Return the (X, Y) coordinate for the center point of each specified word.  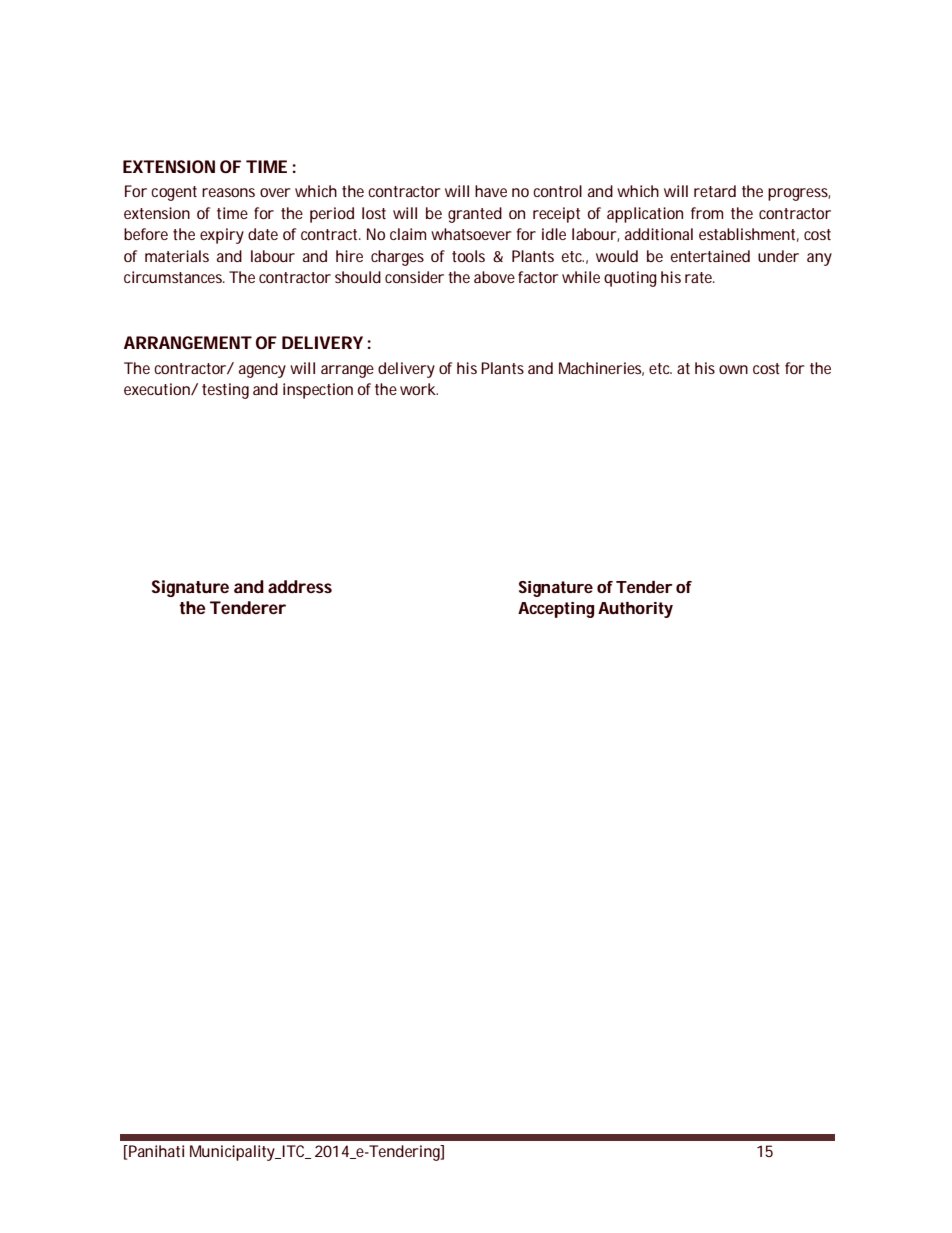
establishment (747, 234)
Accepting (556, 610)
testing (225, 391)
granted (475, 215)
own (733, 369)
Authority (635, 610)
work (418, 389)
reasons (228, 192)
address (300, 586)
